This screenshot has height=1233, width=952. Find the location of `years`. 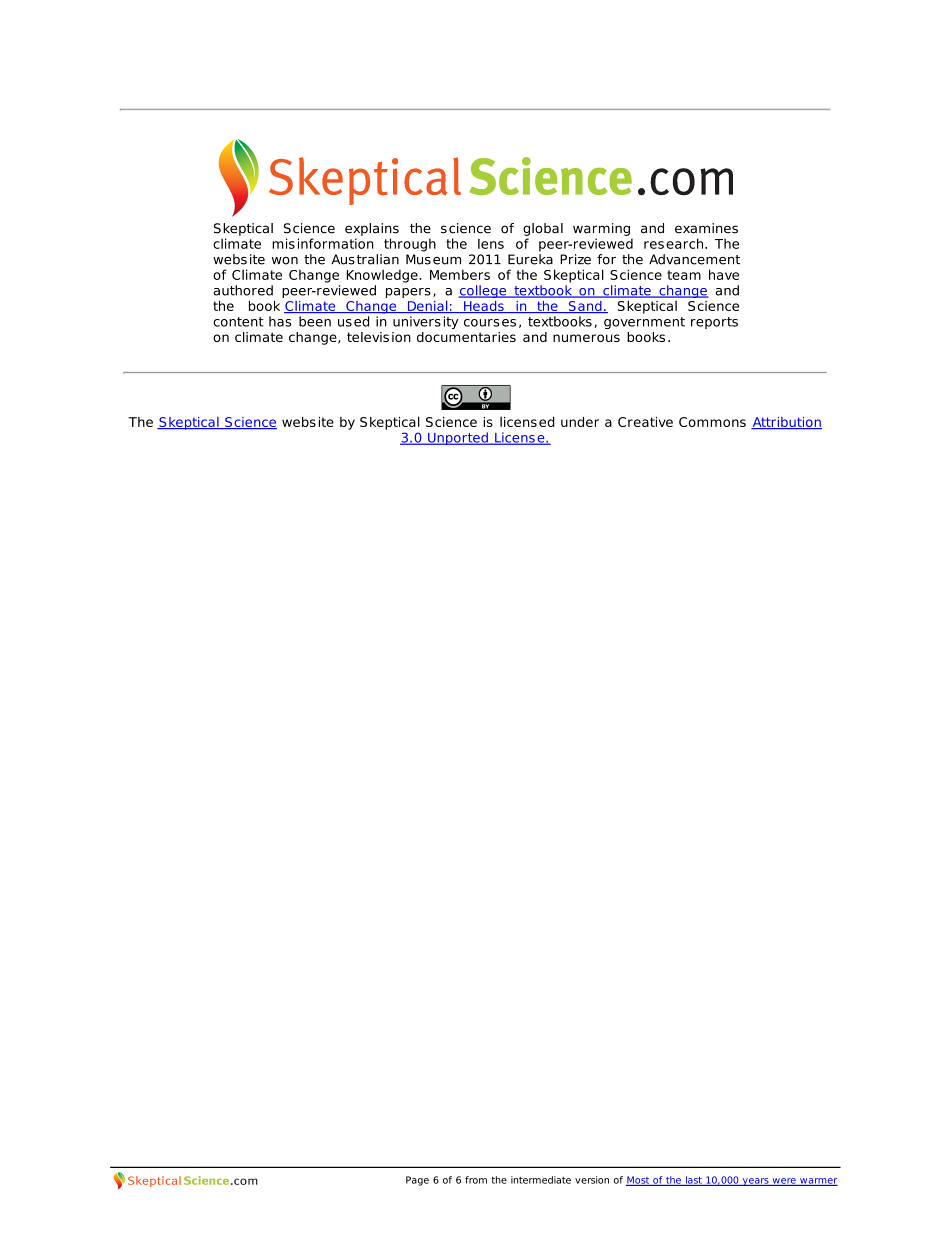

years is located at coordinates (755, 1182).
